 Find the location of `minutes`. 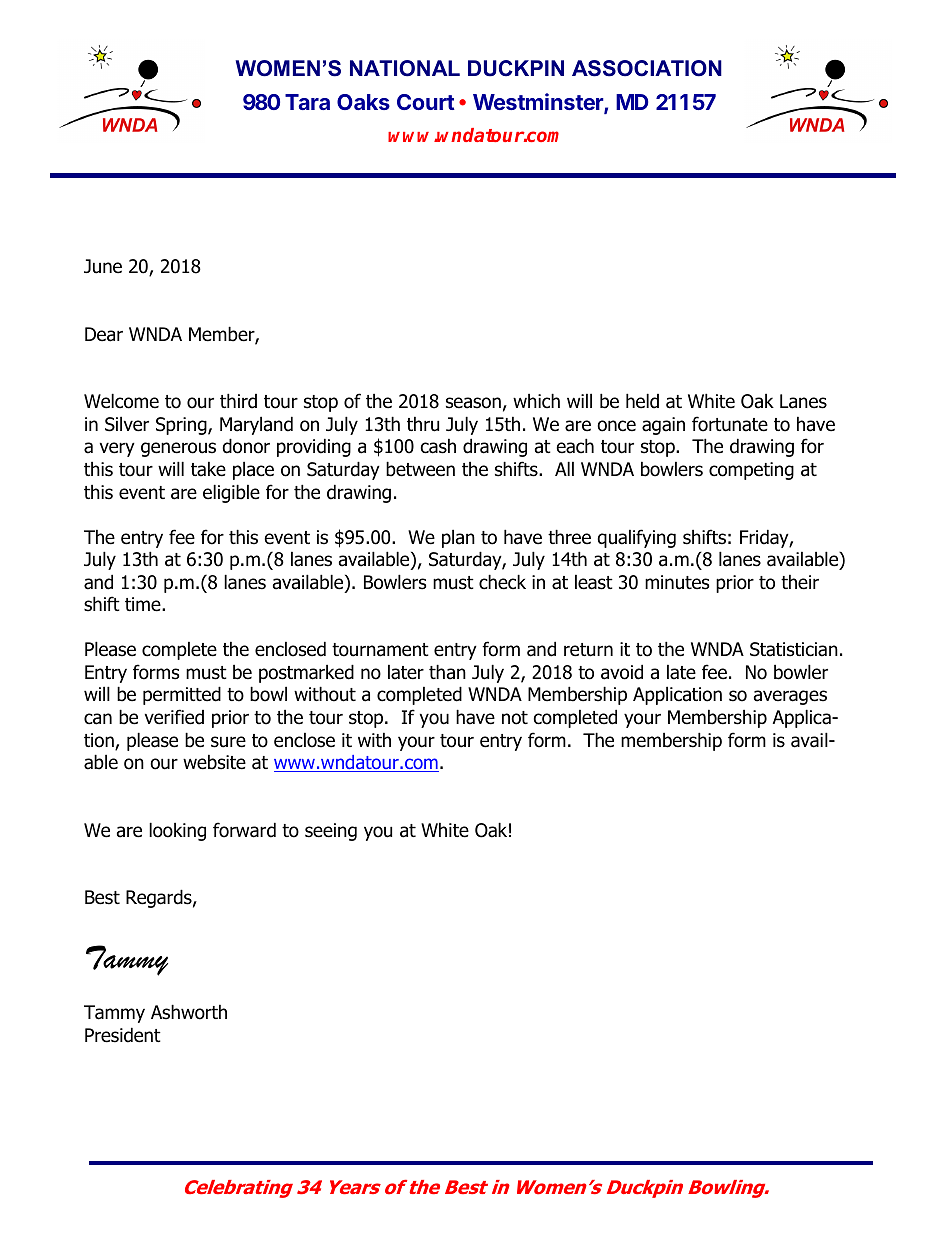

minutes is located at coordinates (677, 582).
